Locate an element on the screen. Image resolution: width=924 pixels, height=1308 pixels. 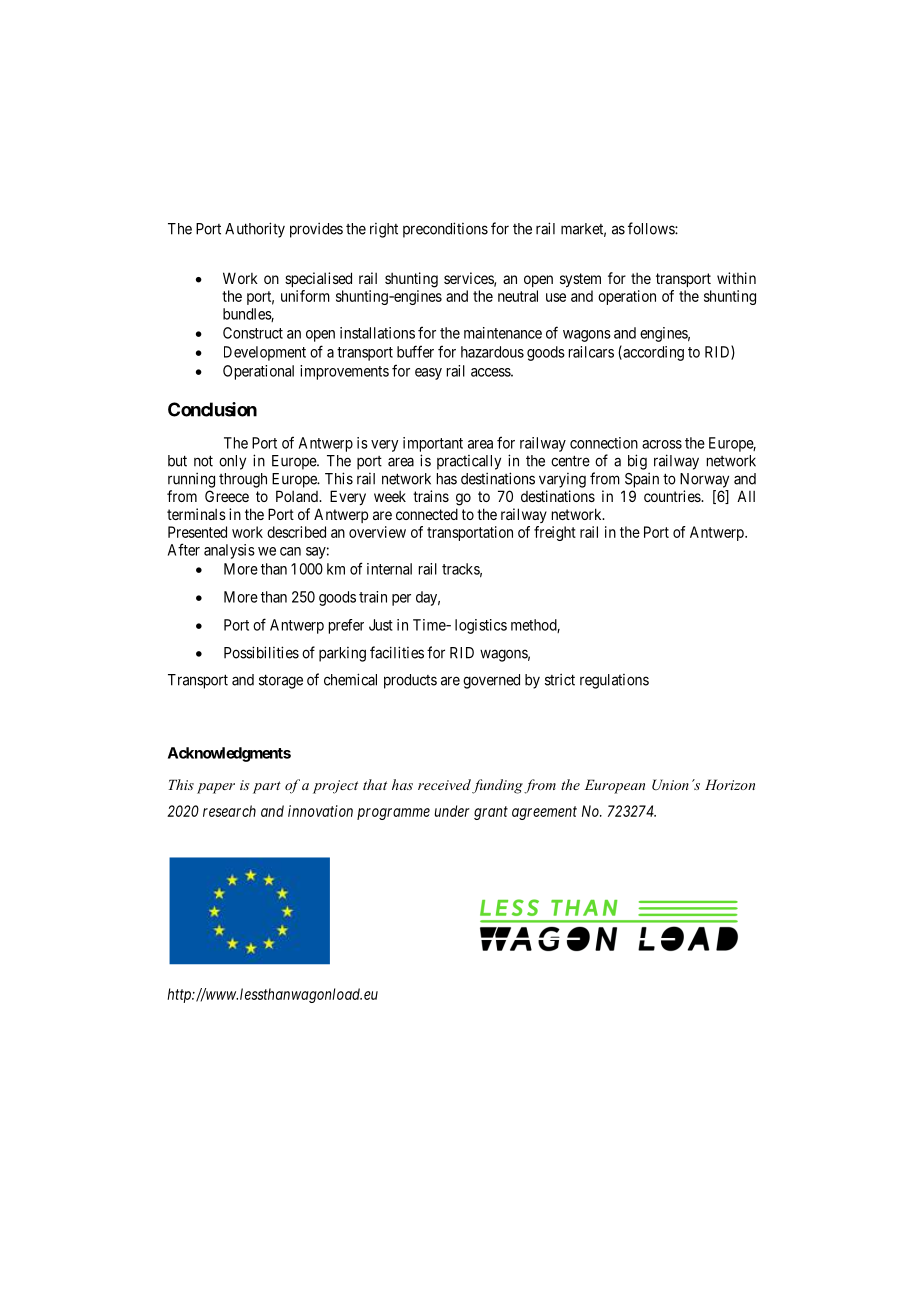
agreement is located at coordinates (544, 813).
